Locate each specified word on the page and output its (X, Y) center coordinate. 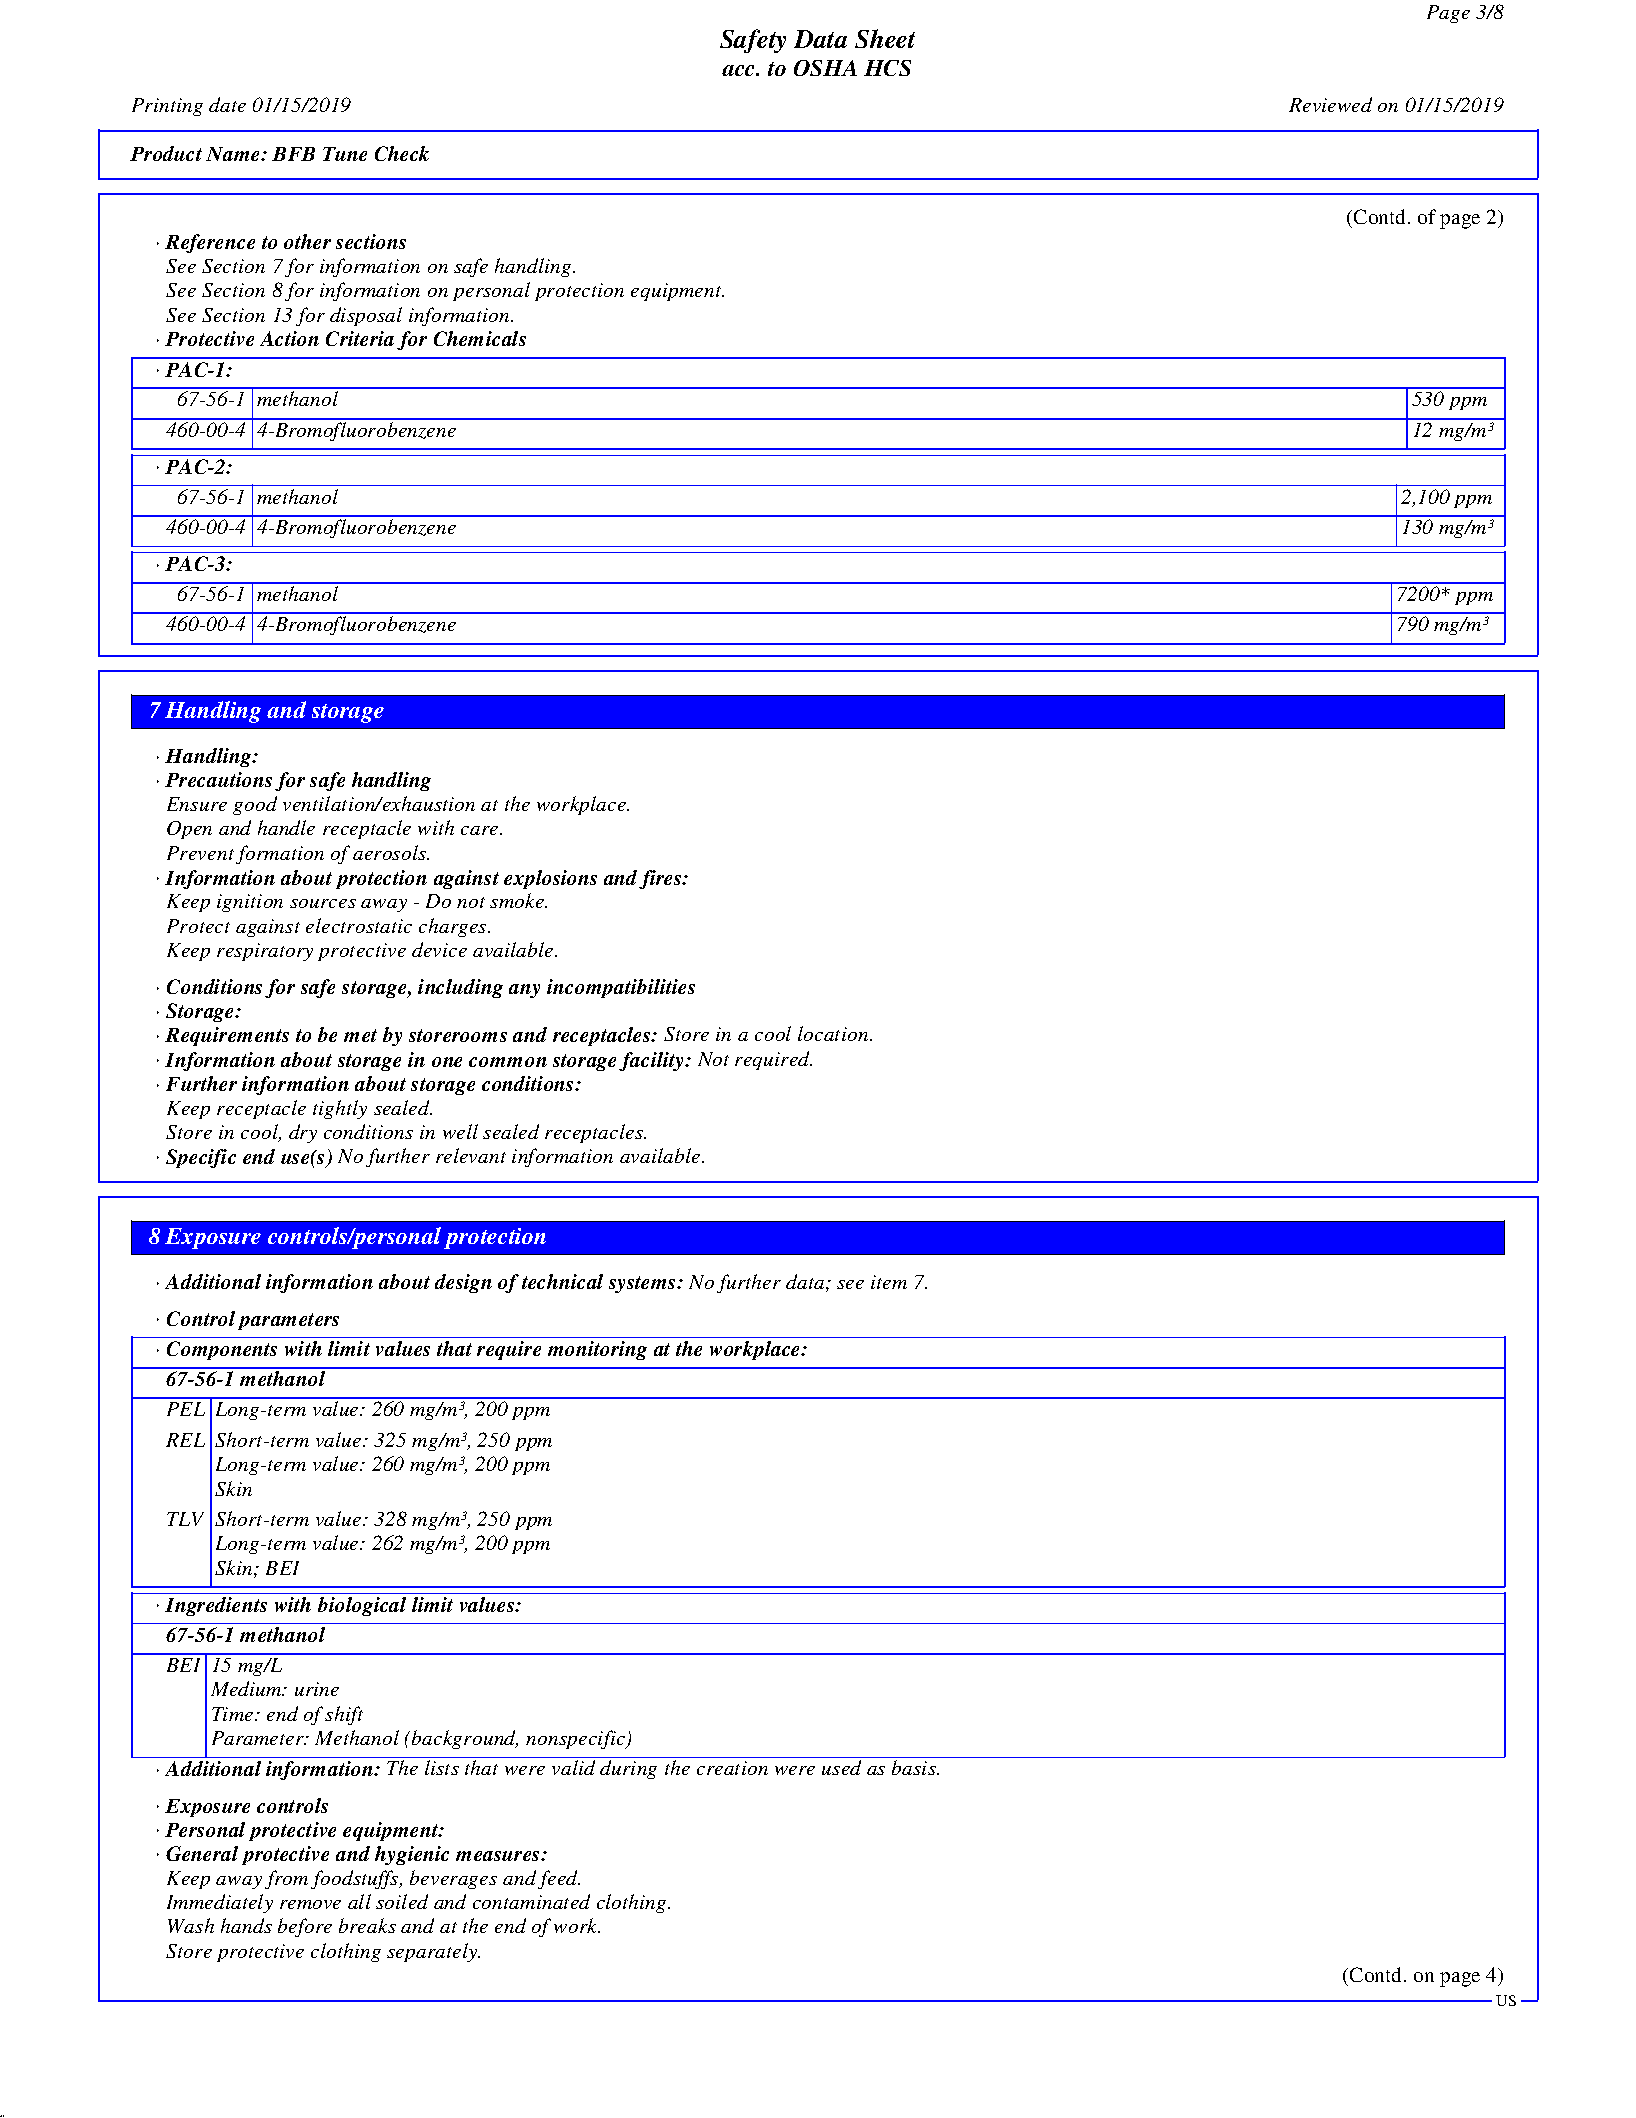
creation (732, 1768)
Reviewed (1330, 104)
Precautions (218, 779)
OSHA (825, 68)
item (889, 1282)
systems (643, 1284)
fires (661, 879)
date (227, 104)
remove (310, 1904)
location (834, 1033)
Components (222, 1350)
